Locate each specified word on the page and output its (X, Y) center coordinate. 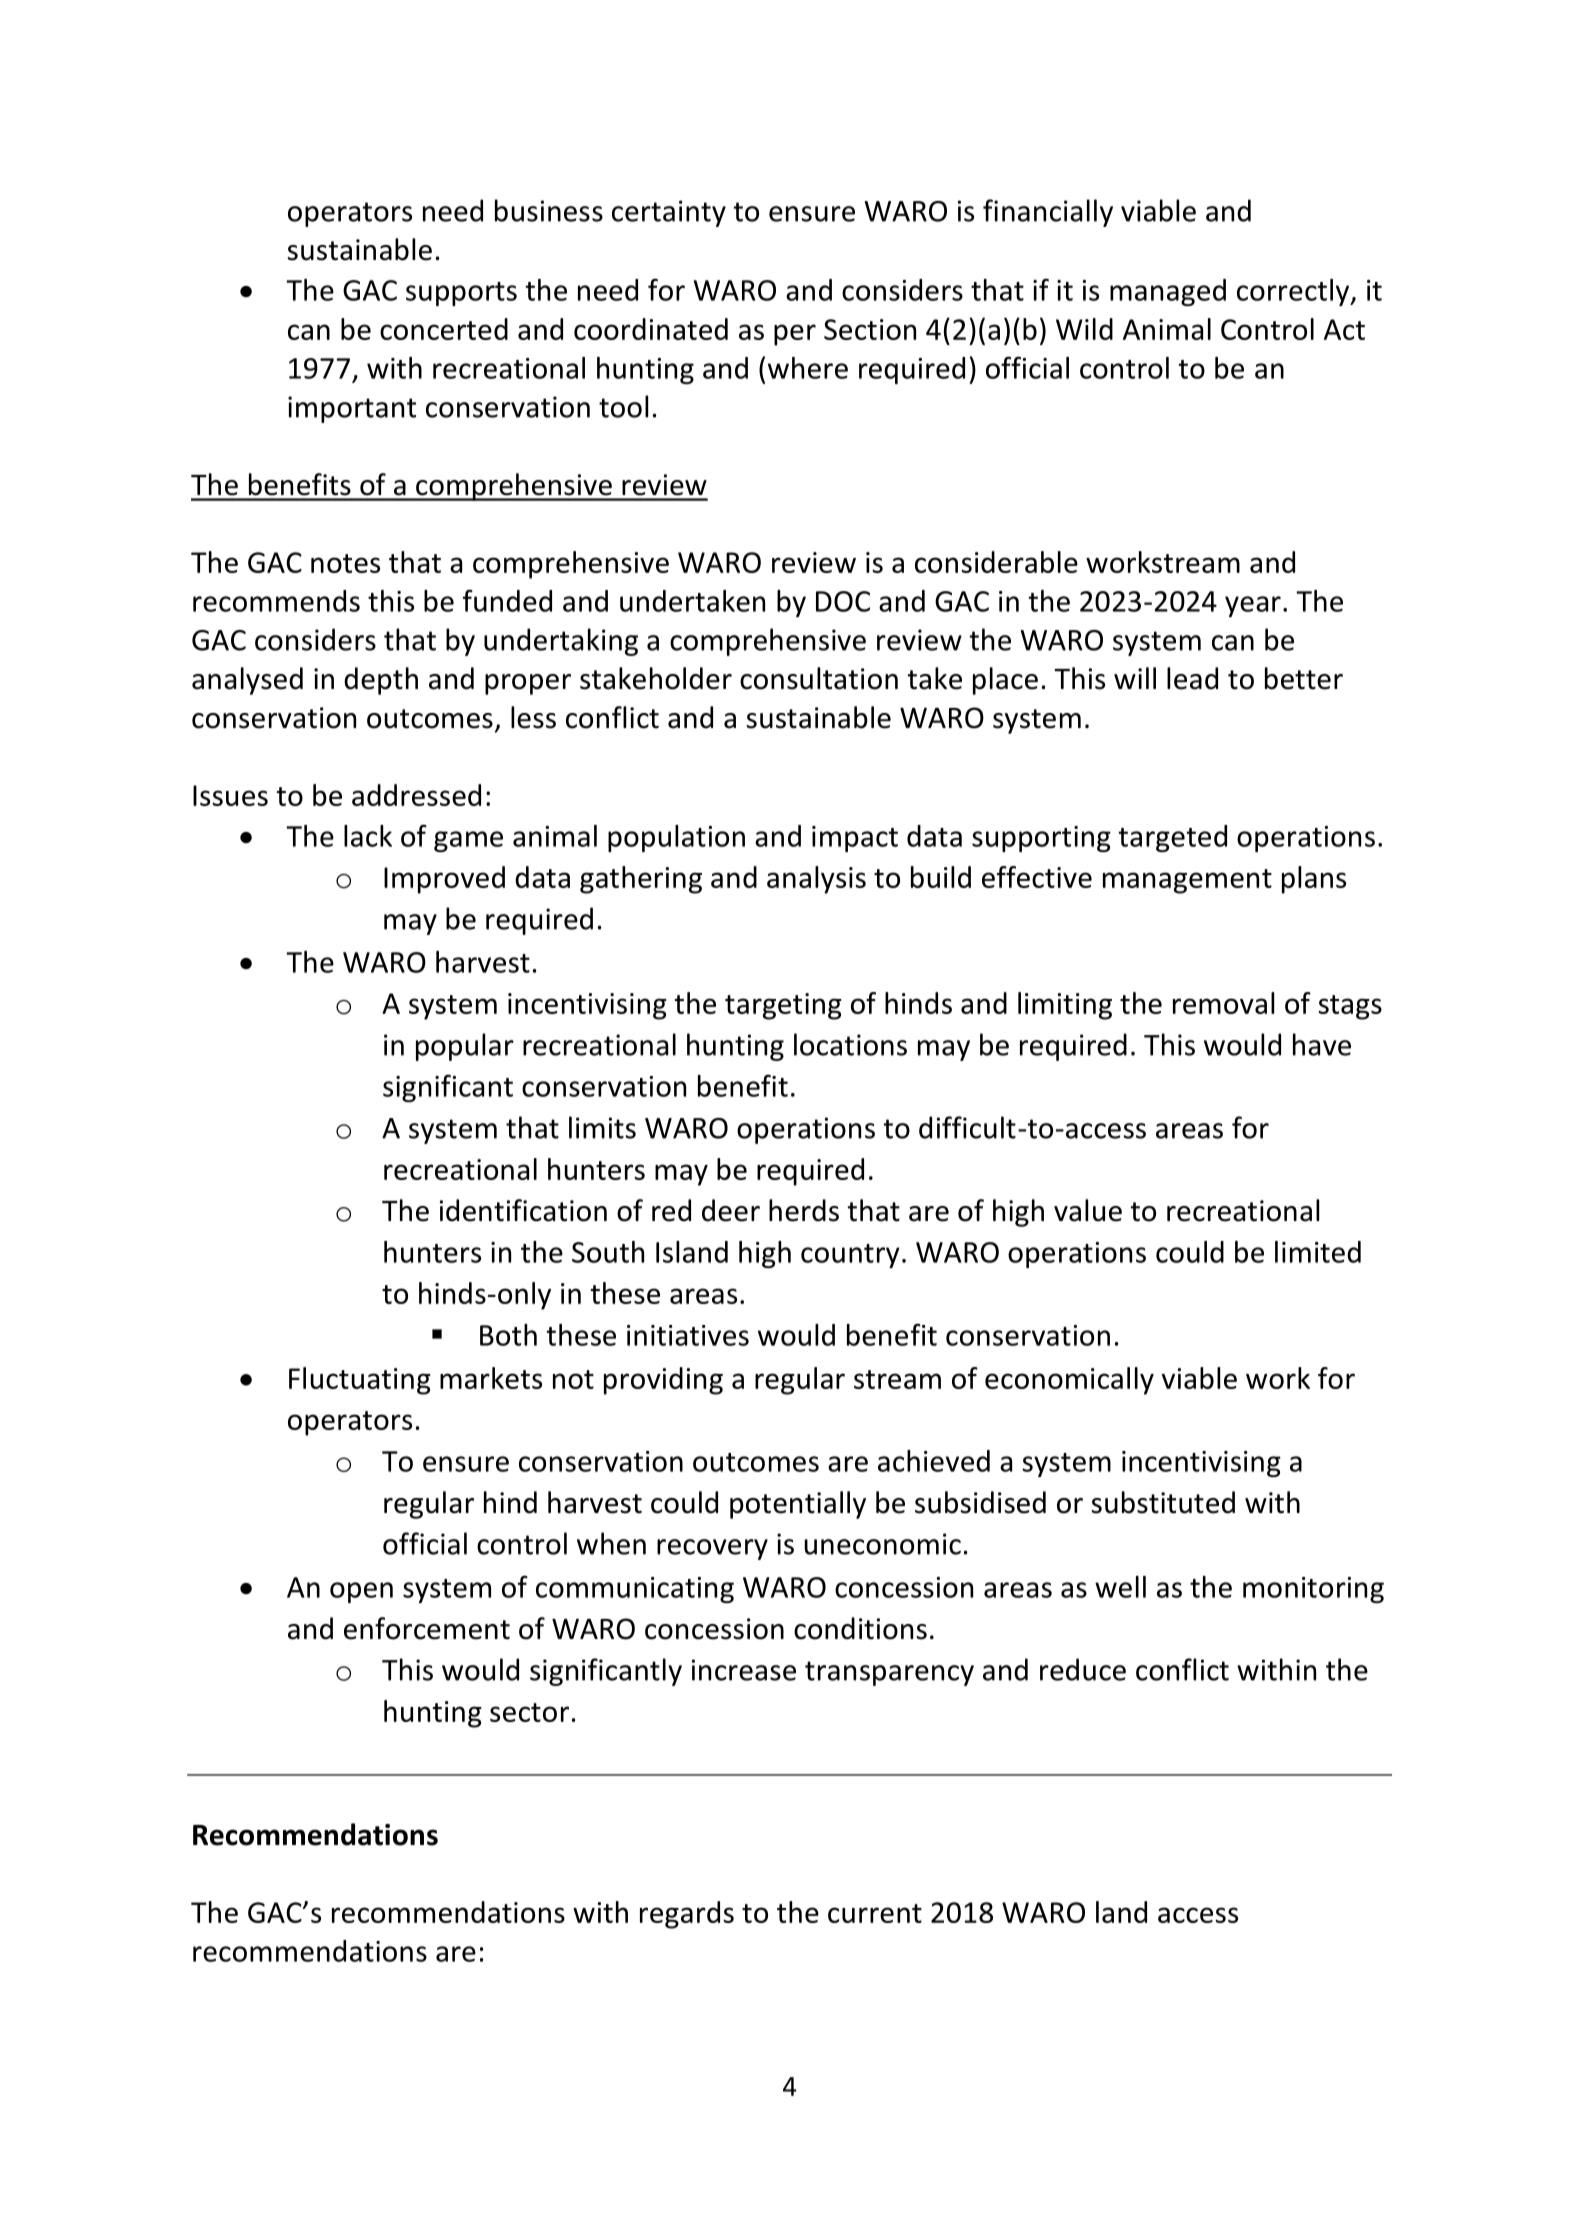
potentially (798, 1505)
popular (465, 1047)
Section (870, 329)
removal (1223, 1003)
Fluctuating (360, 1381)
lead (1192, 678)
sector (529, 1712)
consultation (819, 678)
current (875, 1913)
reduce (1083, 1669)
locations (850, 1044)
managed (1168, 292)
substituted (1163, 1502)
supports (461, 294)
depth (381, 681)
